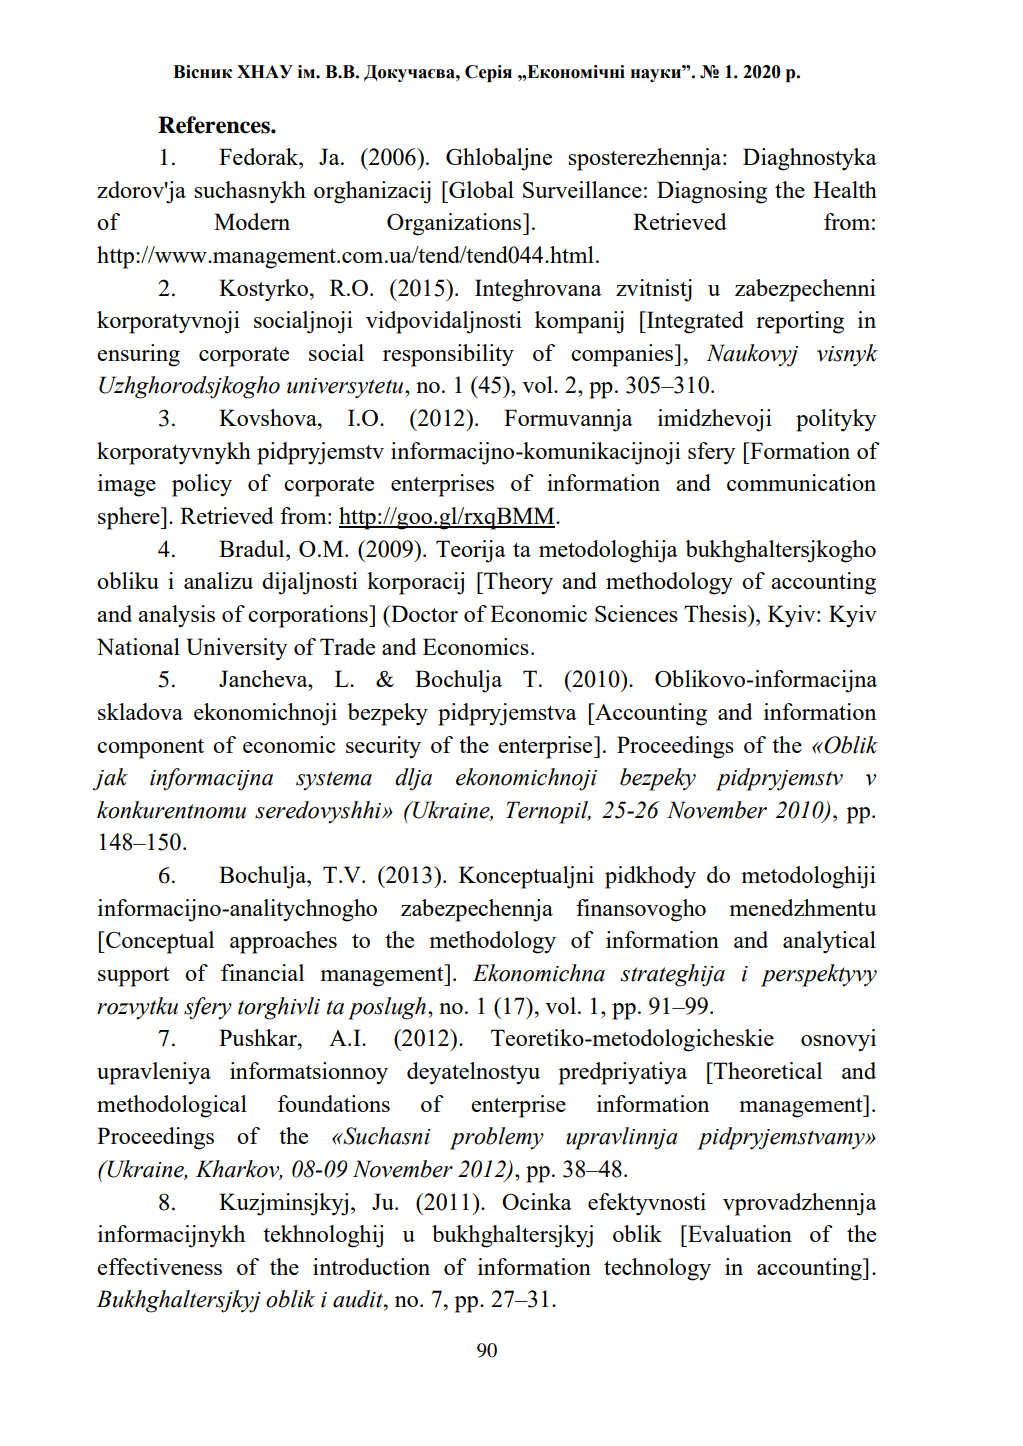  What do you see at coordinates (283, 942) in the screenshot?
I see `approaches` at bounding box center [283, 942].
